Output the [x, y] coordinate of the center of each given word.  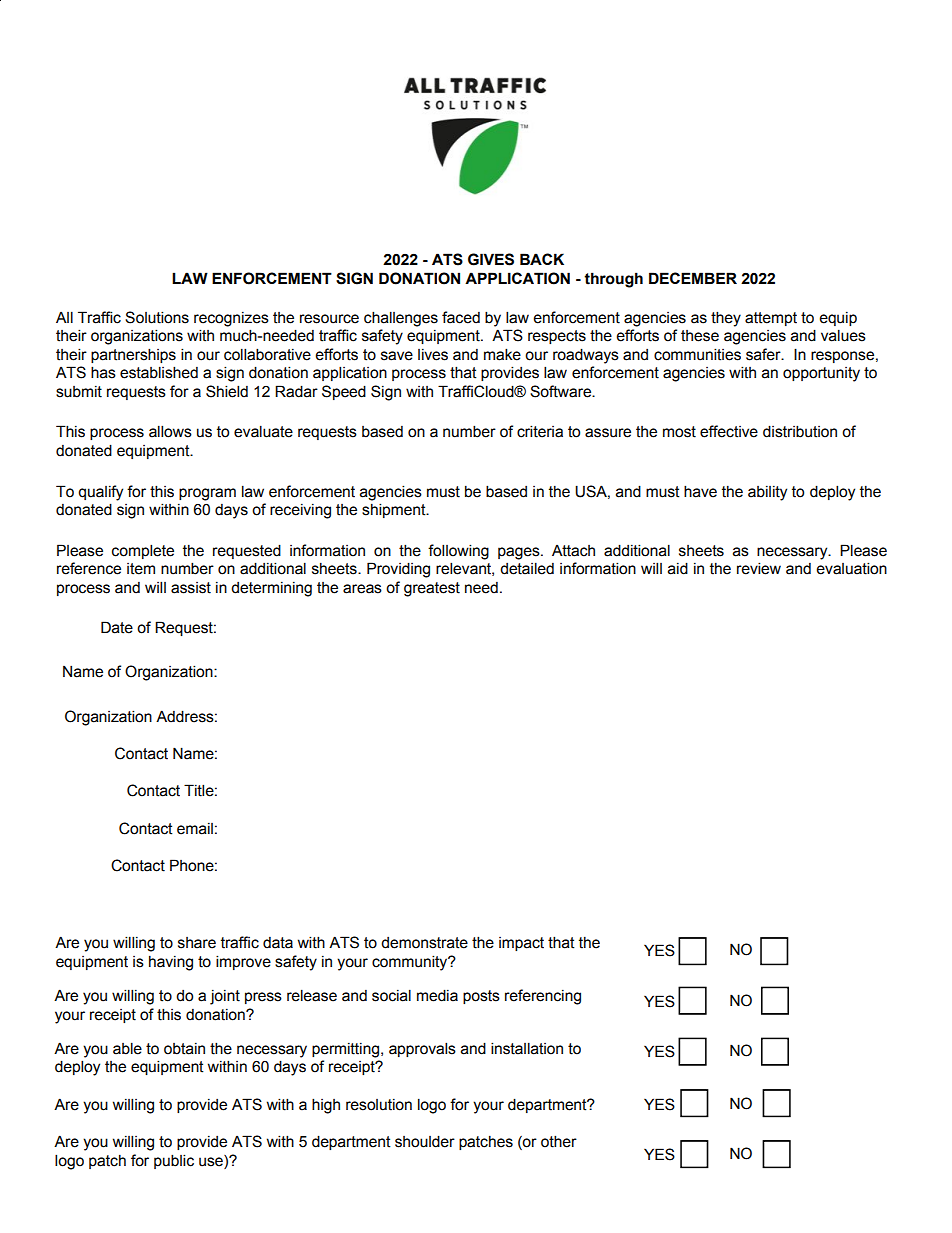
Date [117, 627]
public [174, 1161]
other [559, 1141]
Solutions [157, 317]
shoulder [425, 1141]
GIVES [491, 259]
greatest [432, 589]
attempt [771, 319]
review [759, 568]
